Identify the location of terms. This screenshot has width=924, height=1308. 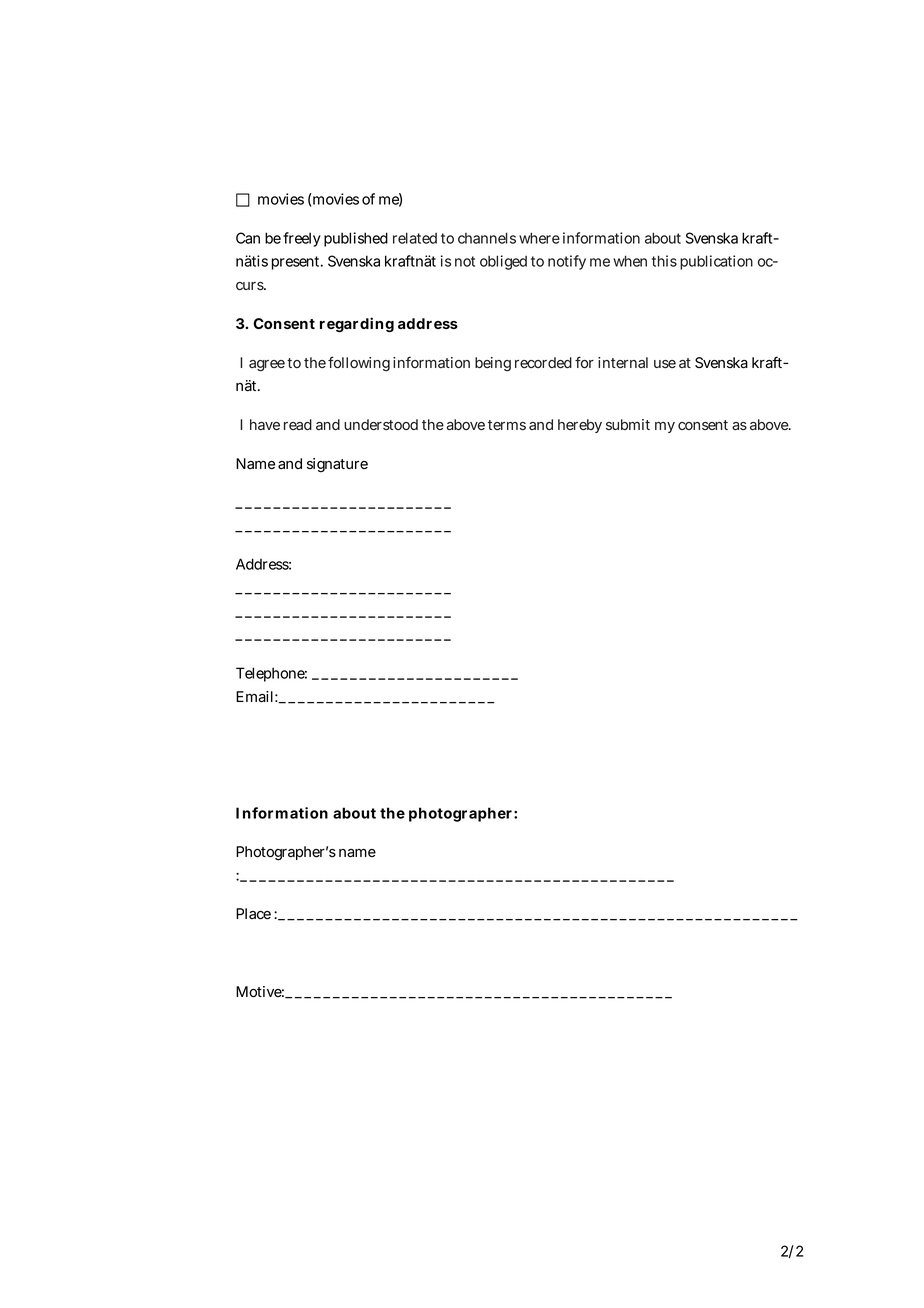
(507, 425).
